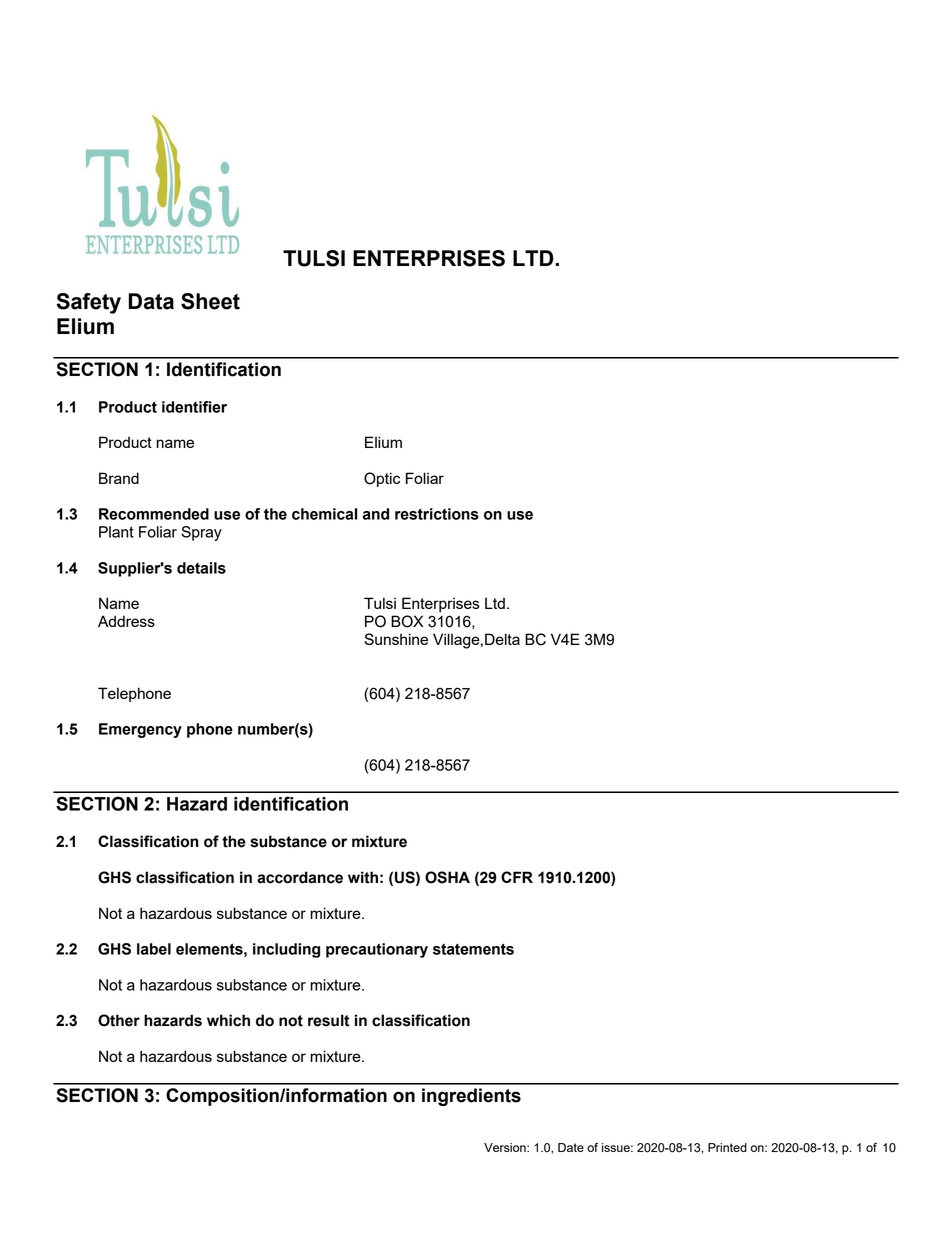  Describe the element at coordinates (517, 877) in the page. I see `CFR` at that location.
